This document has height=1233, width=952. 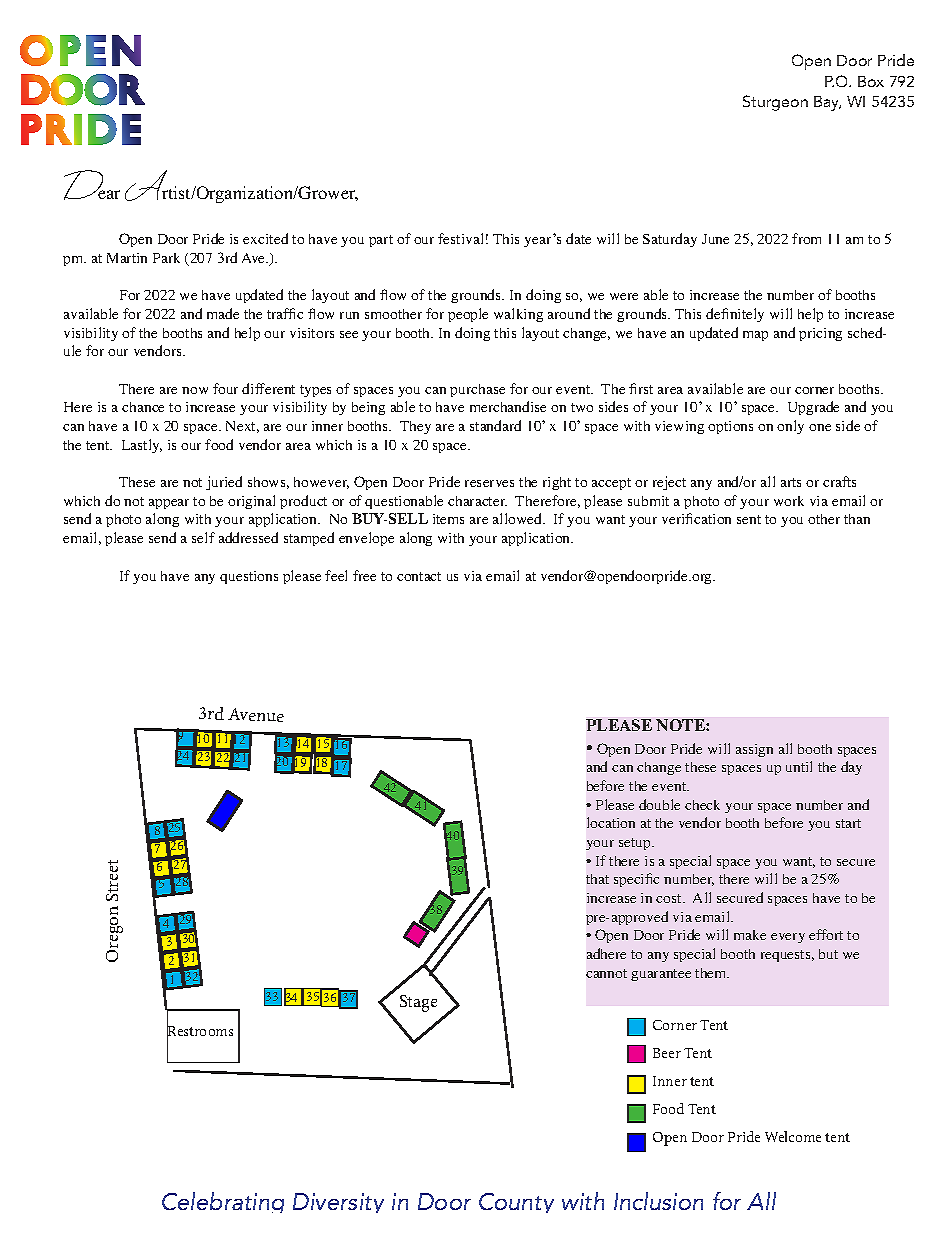 I want to click on that, so click(x=597, y=879).
